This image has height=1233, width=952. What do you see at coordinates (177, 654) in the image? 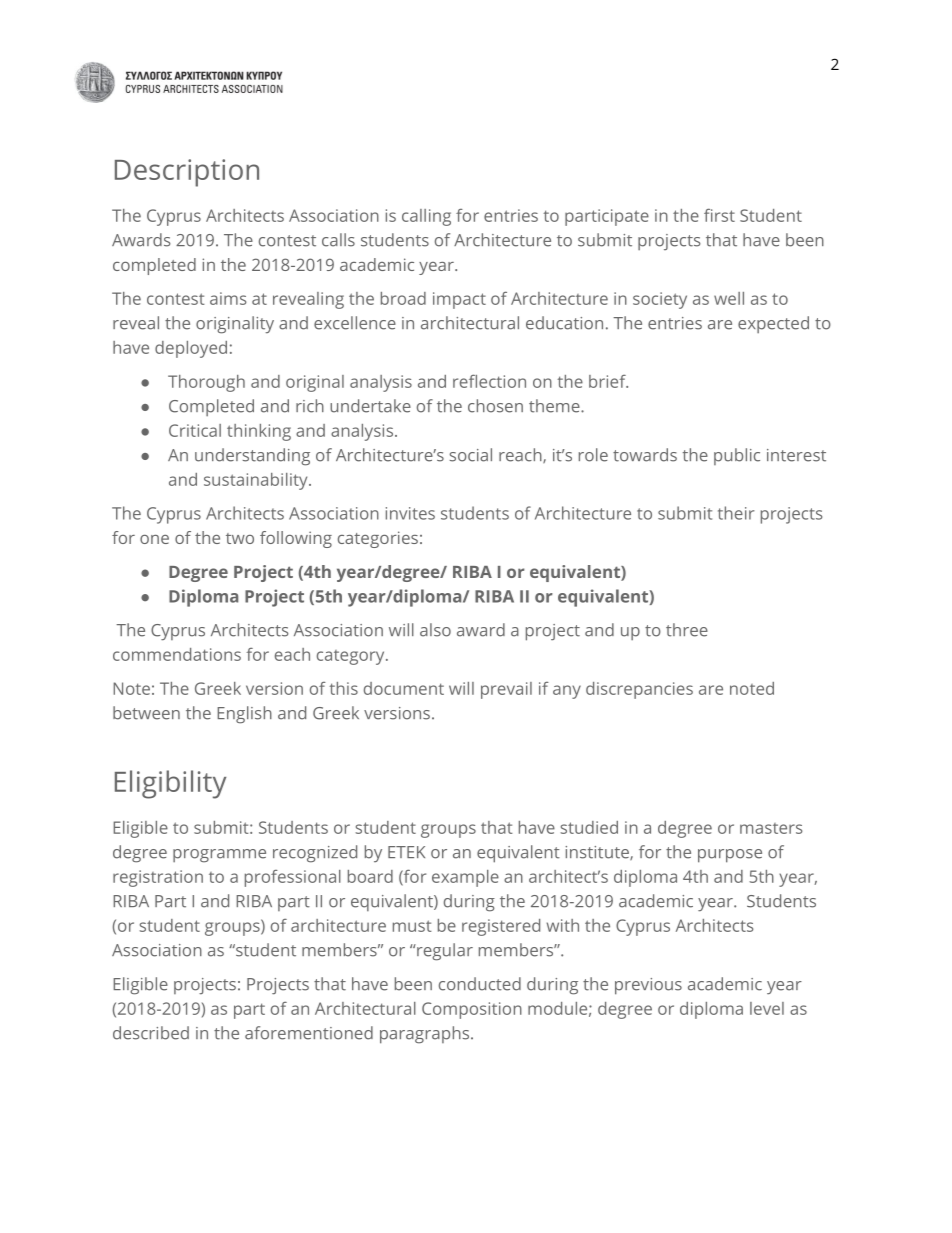
I see `commendations` at bounding box center [177, 654].
